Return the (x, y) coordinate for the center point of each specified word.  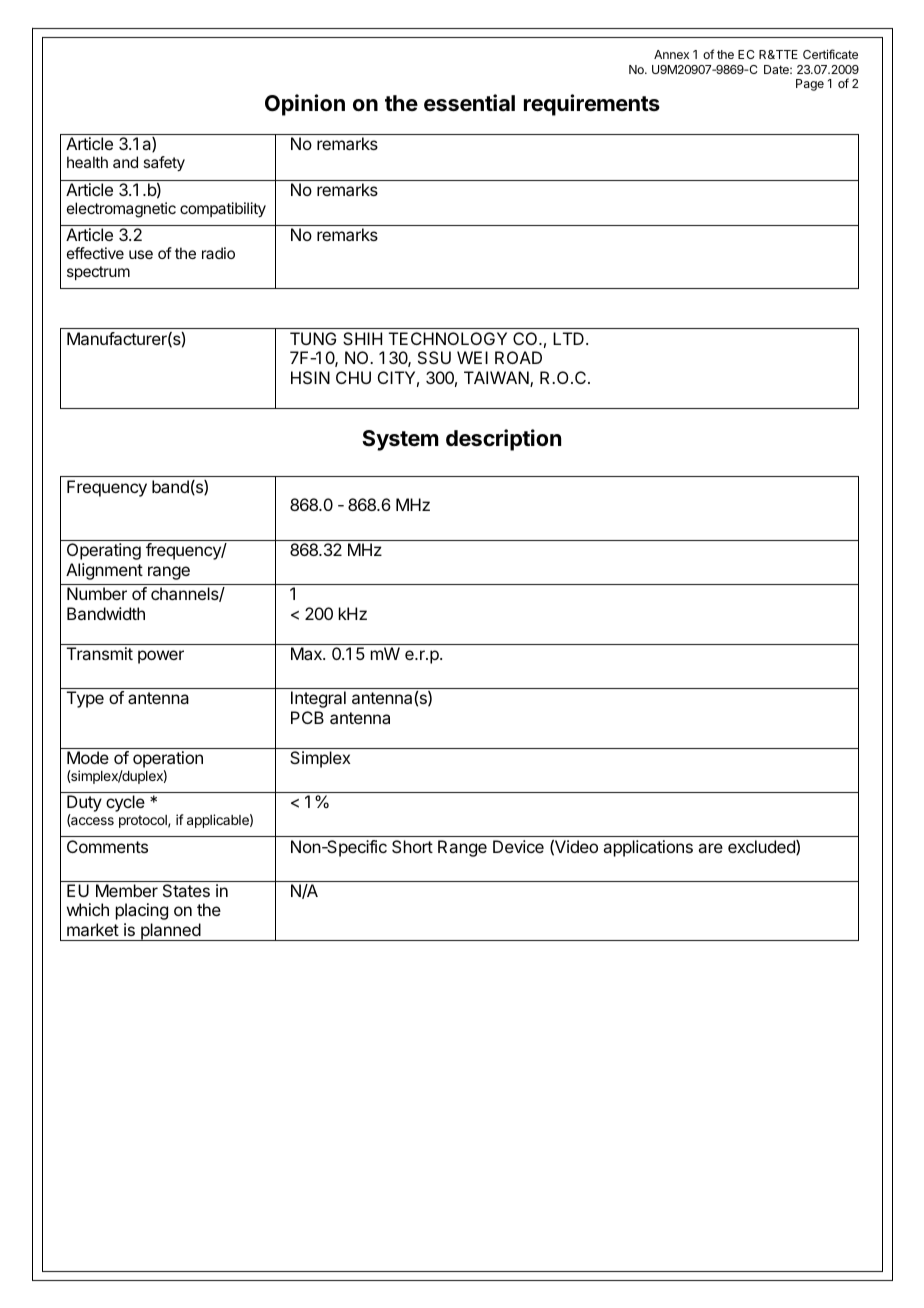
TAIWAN (497, 379)
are (710, 848)
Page (810, 85)
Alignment (104, 571)
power (161, 657)
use (141, 254)
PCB (307, 717)
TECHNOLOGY (448, 338)
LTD (568, 338)
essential (469, 103)
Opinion (305, 105)
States (186, 890)
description (503, 440)
